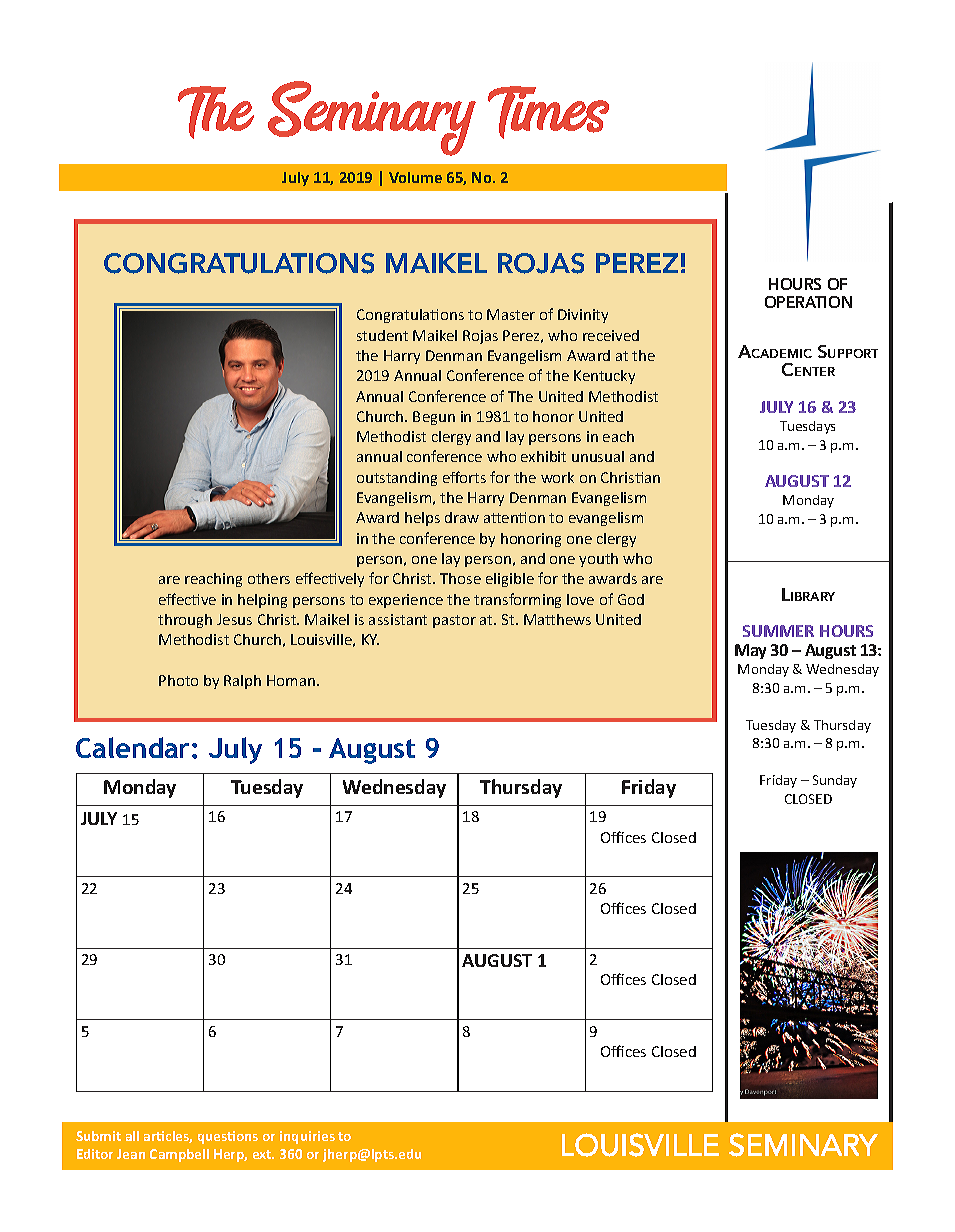 This screenshot has height=1232, width=955. What do you see at coordinates (454, 621) in the screenshot?
I see `pastor` at bounding box center [454, 621].
